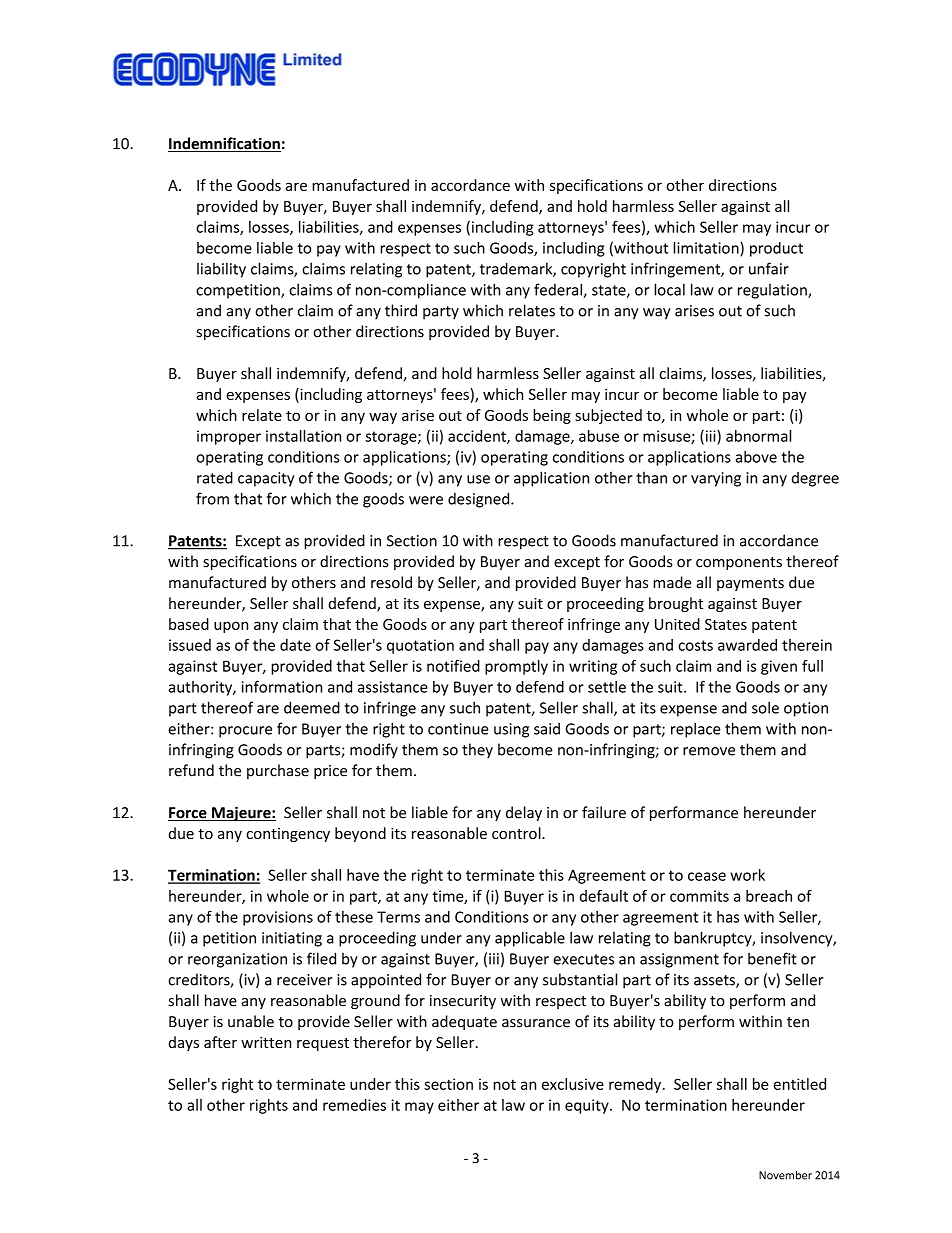 The height and width of the image is (1233, 952). What do you see at coordinates (278, 918) in the image?
I see `provisions` at bounding box center [278, 918].
